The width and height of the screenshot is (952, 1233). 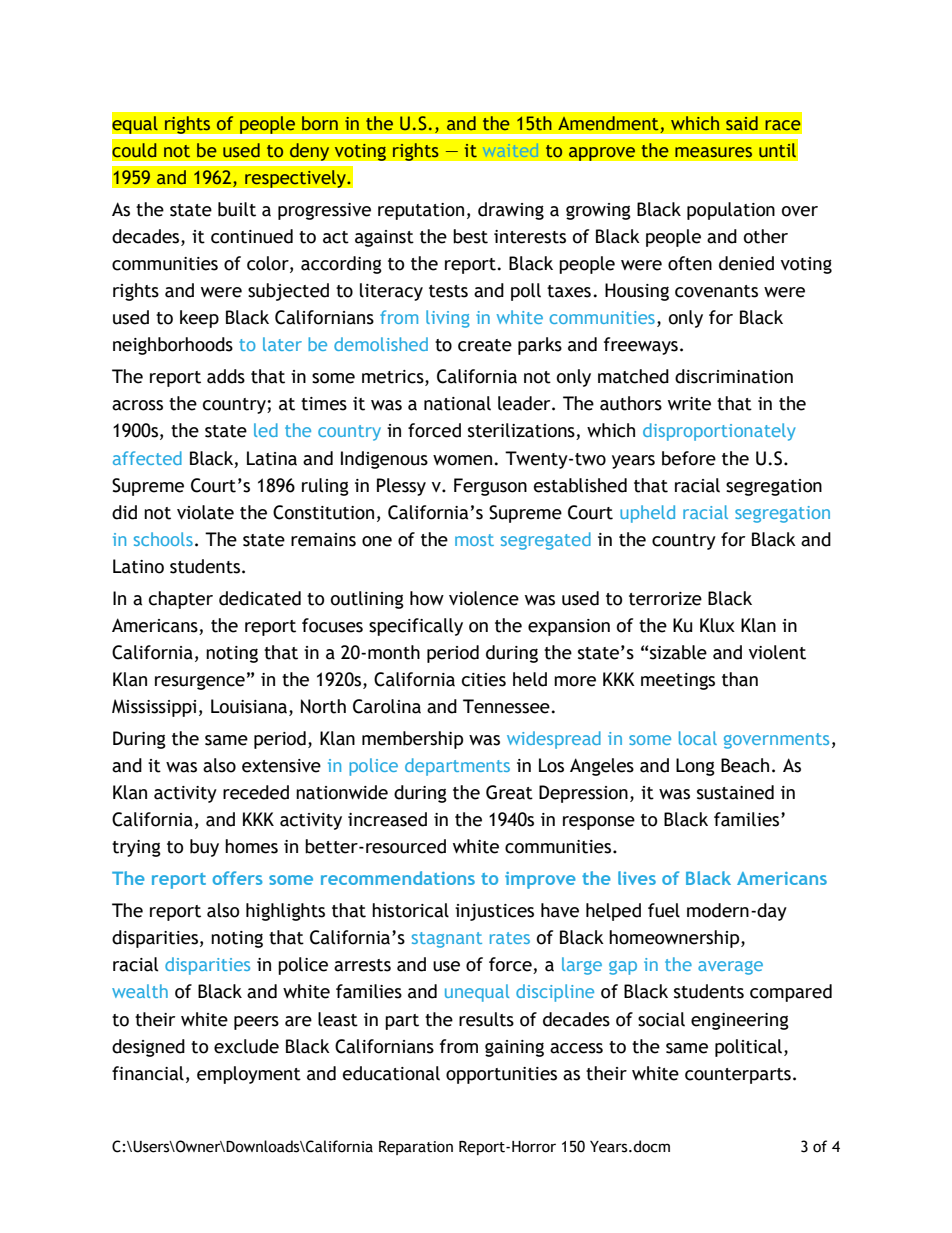 I want to click on sustained, so click(x=735, y=792).
